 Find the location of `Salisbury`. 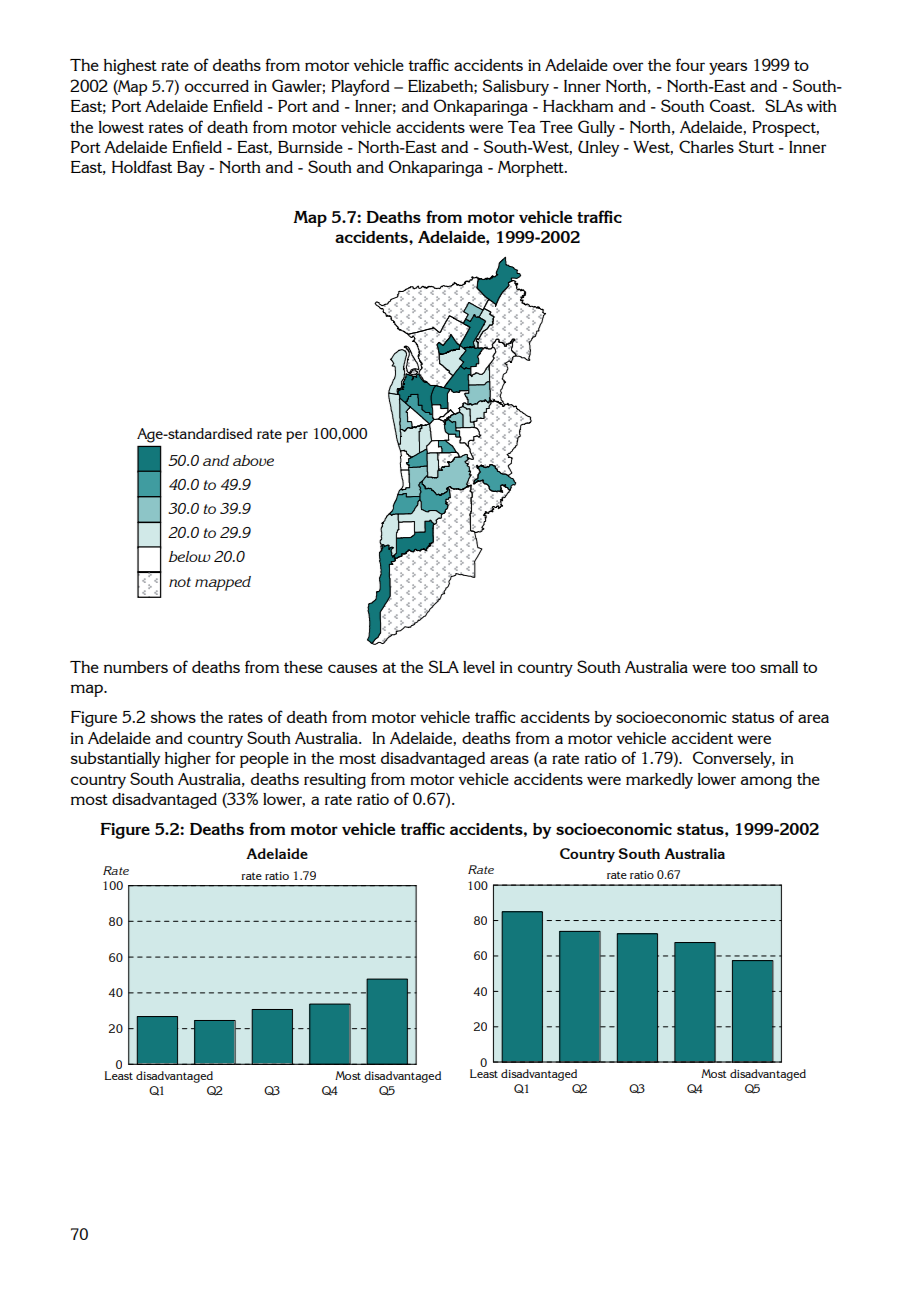

Salisbury is located at coordinates (516, 87).
